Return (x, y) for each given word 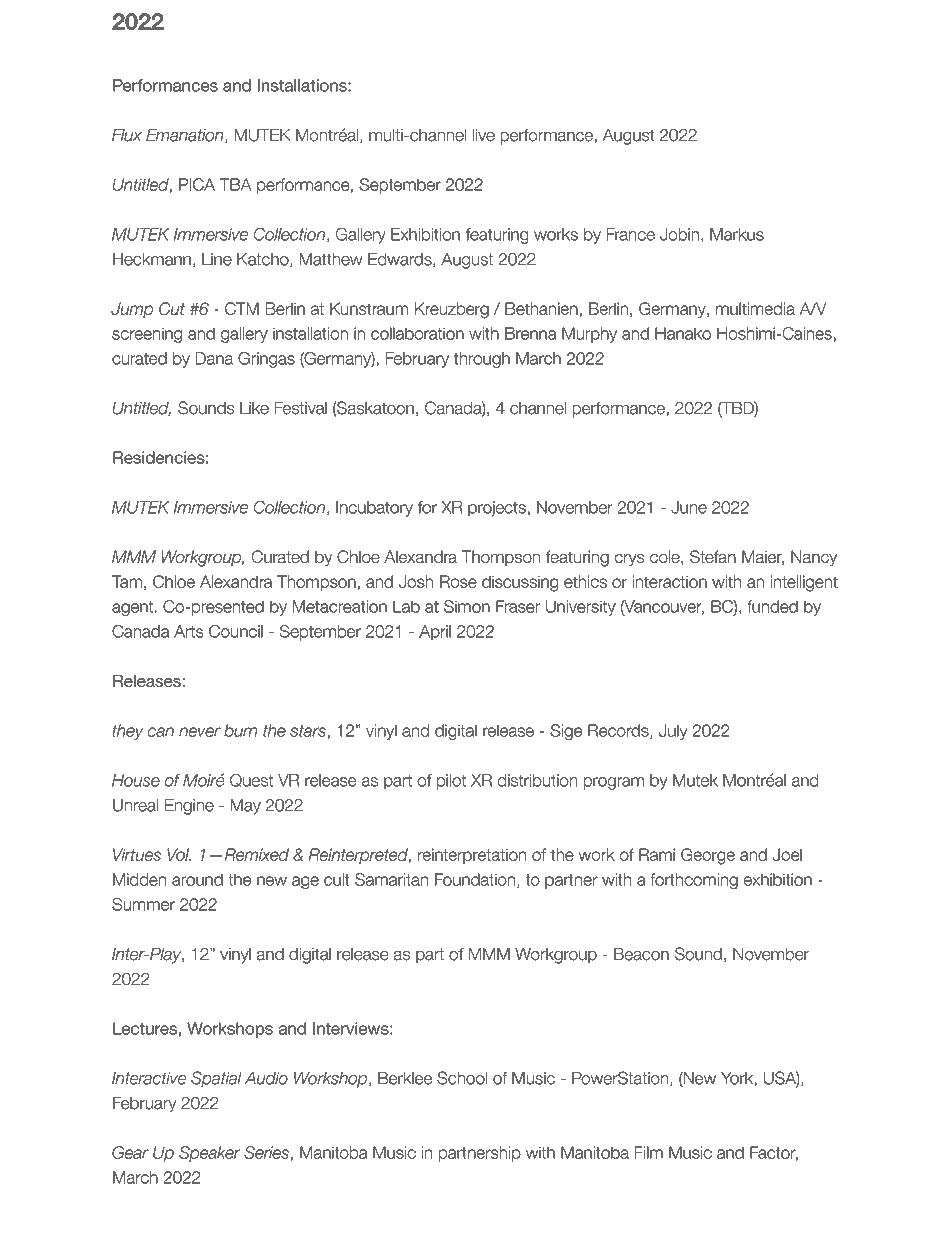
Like (254, 408)
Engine (189, 807)
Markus (737, 234)
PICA (197, 184)
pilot (451, 782)
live (484, 135)
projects (497, 509)
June (689, 507)
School (462, 1078)
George (708, 856)
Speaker (210, 1154)
